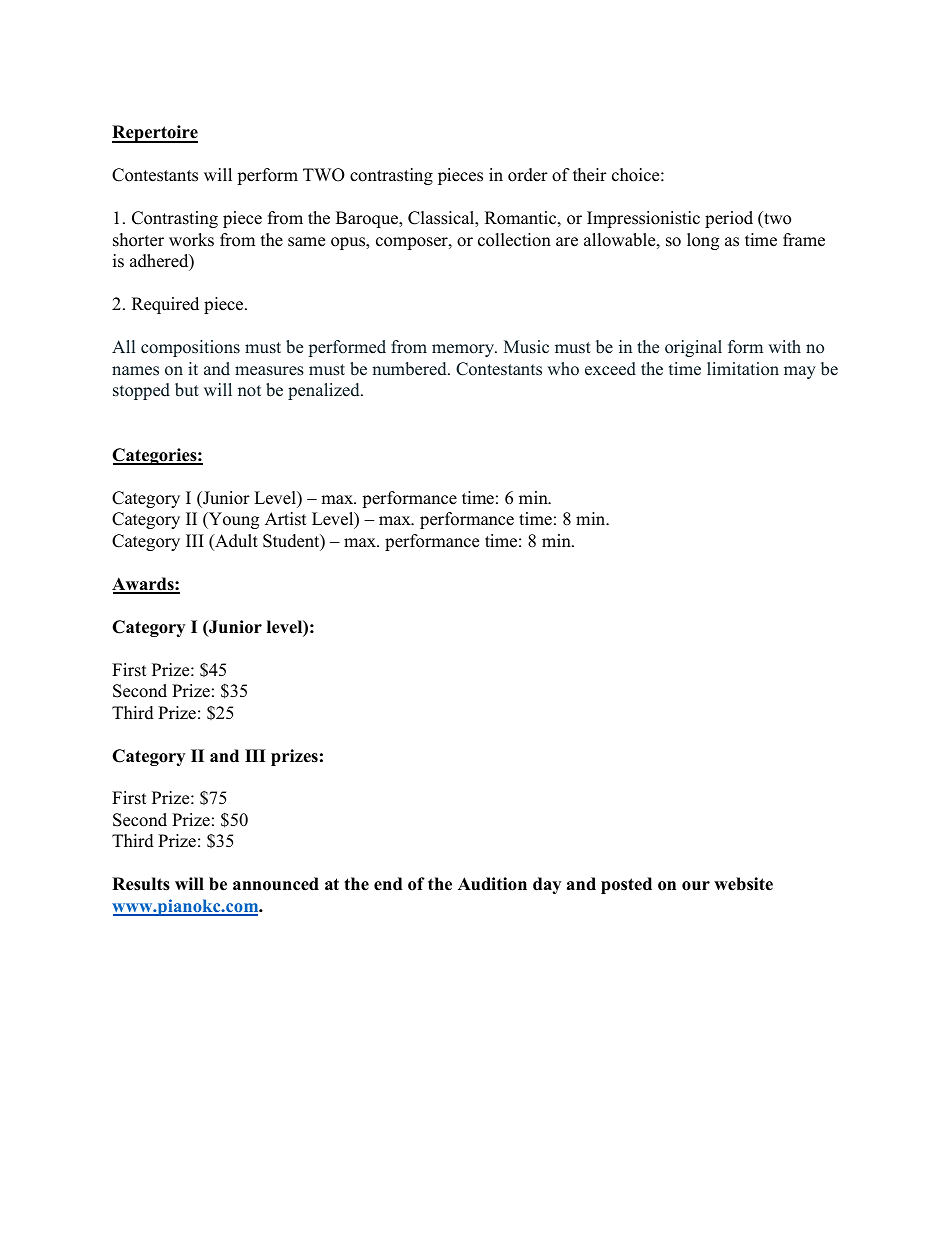 The width and height of the screenshot is (952, 1233). I want to click on original, so click(693, 348).
